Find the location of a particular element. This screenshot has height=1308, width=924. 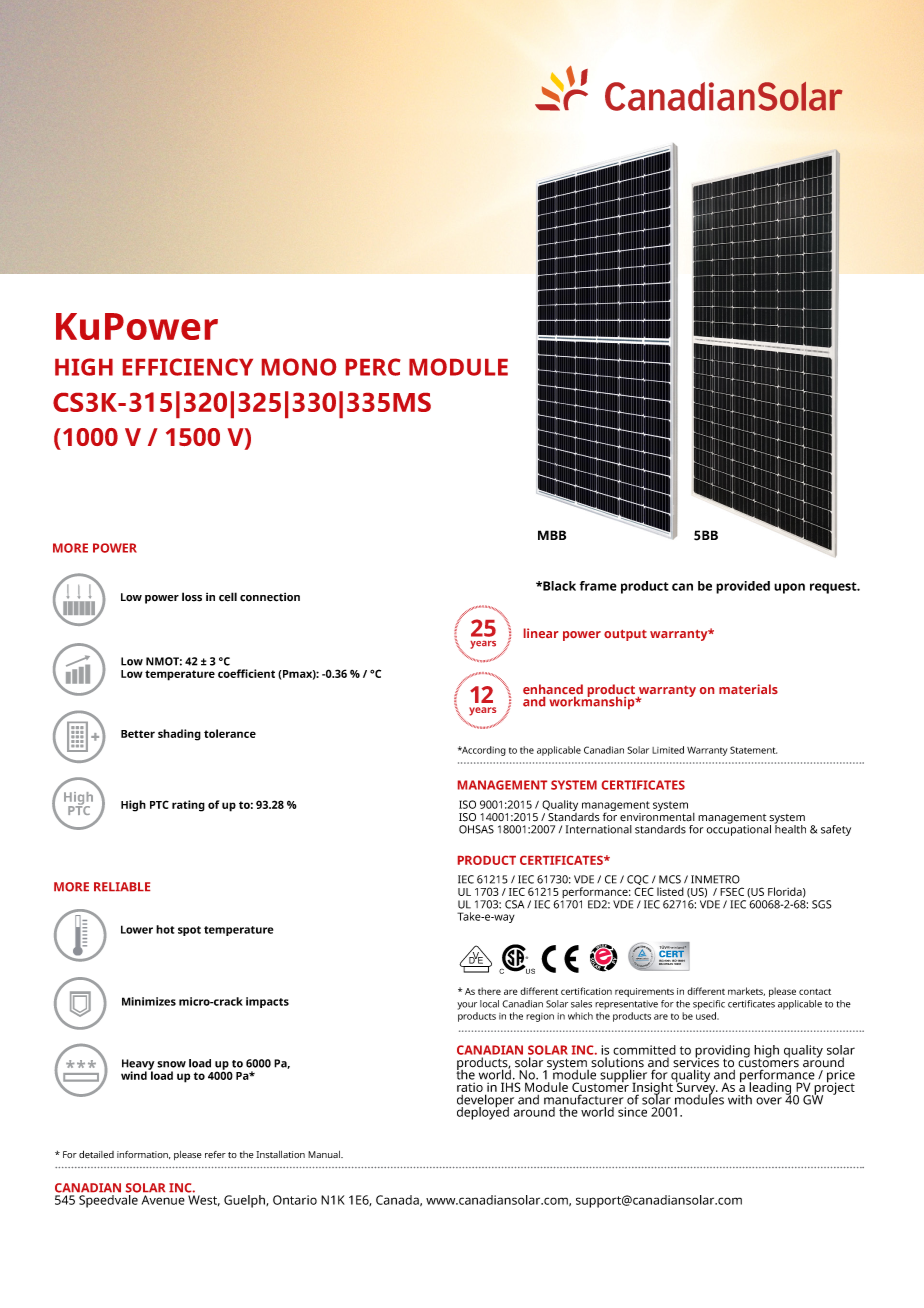

Statement is located at coordinates (753, 750).
